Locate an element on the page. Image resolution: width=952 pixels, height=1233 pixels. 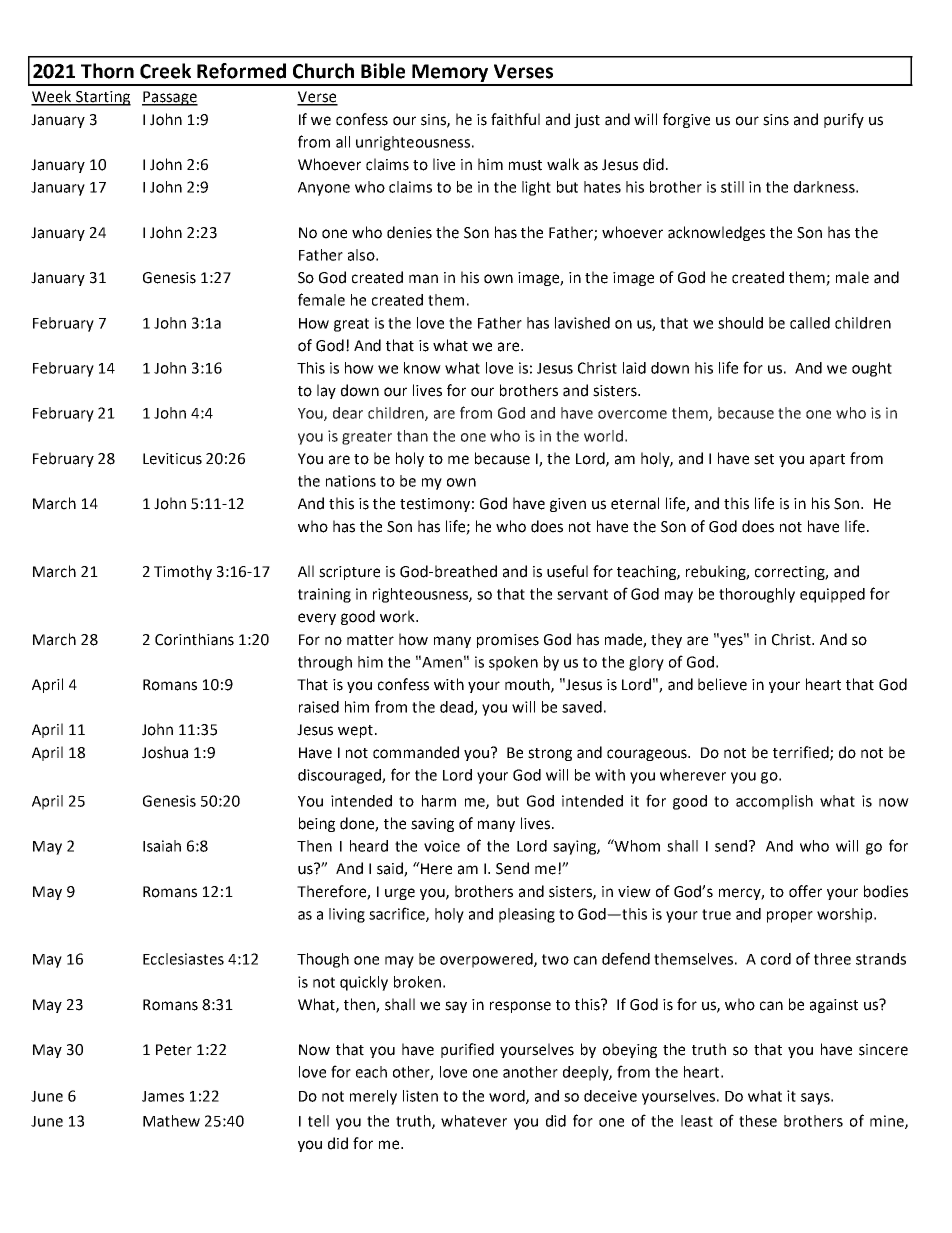
Passage is located at coordinates (170, 98).
